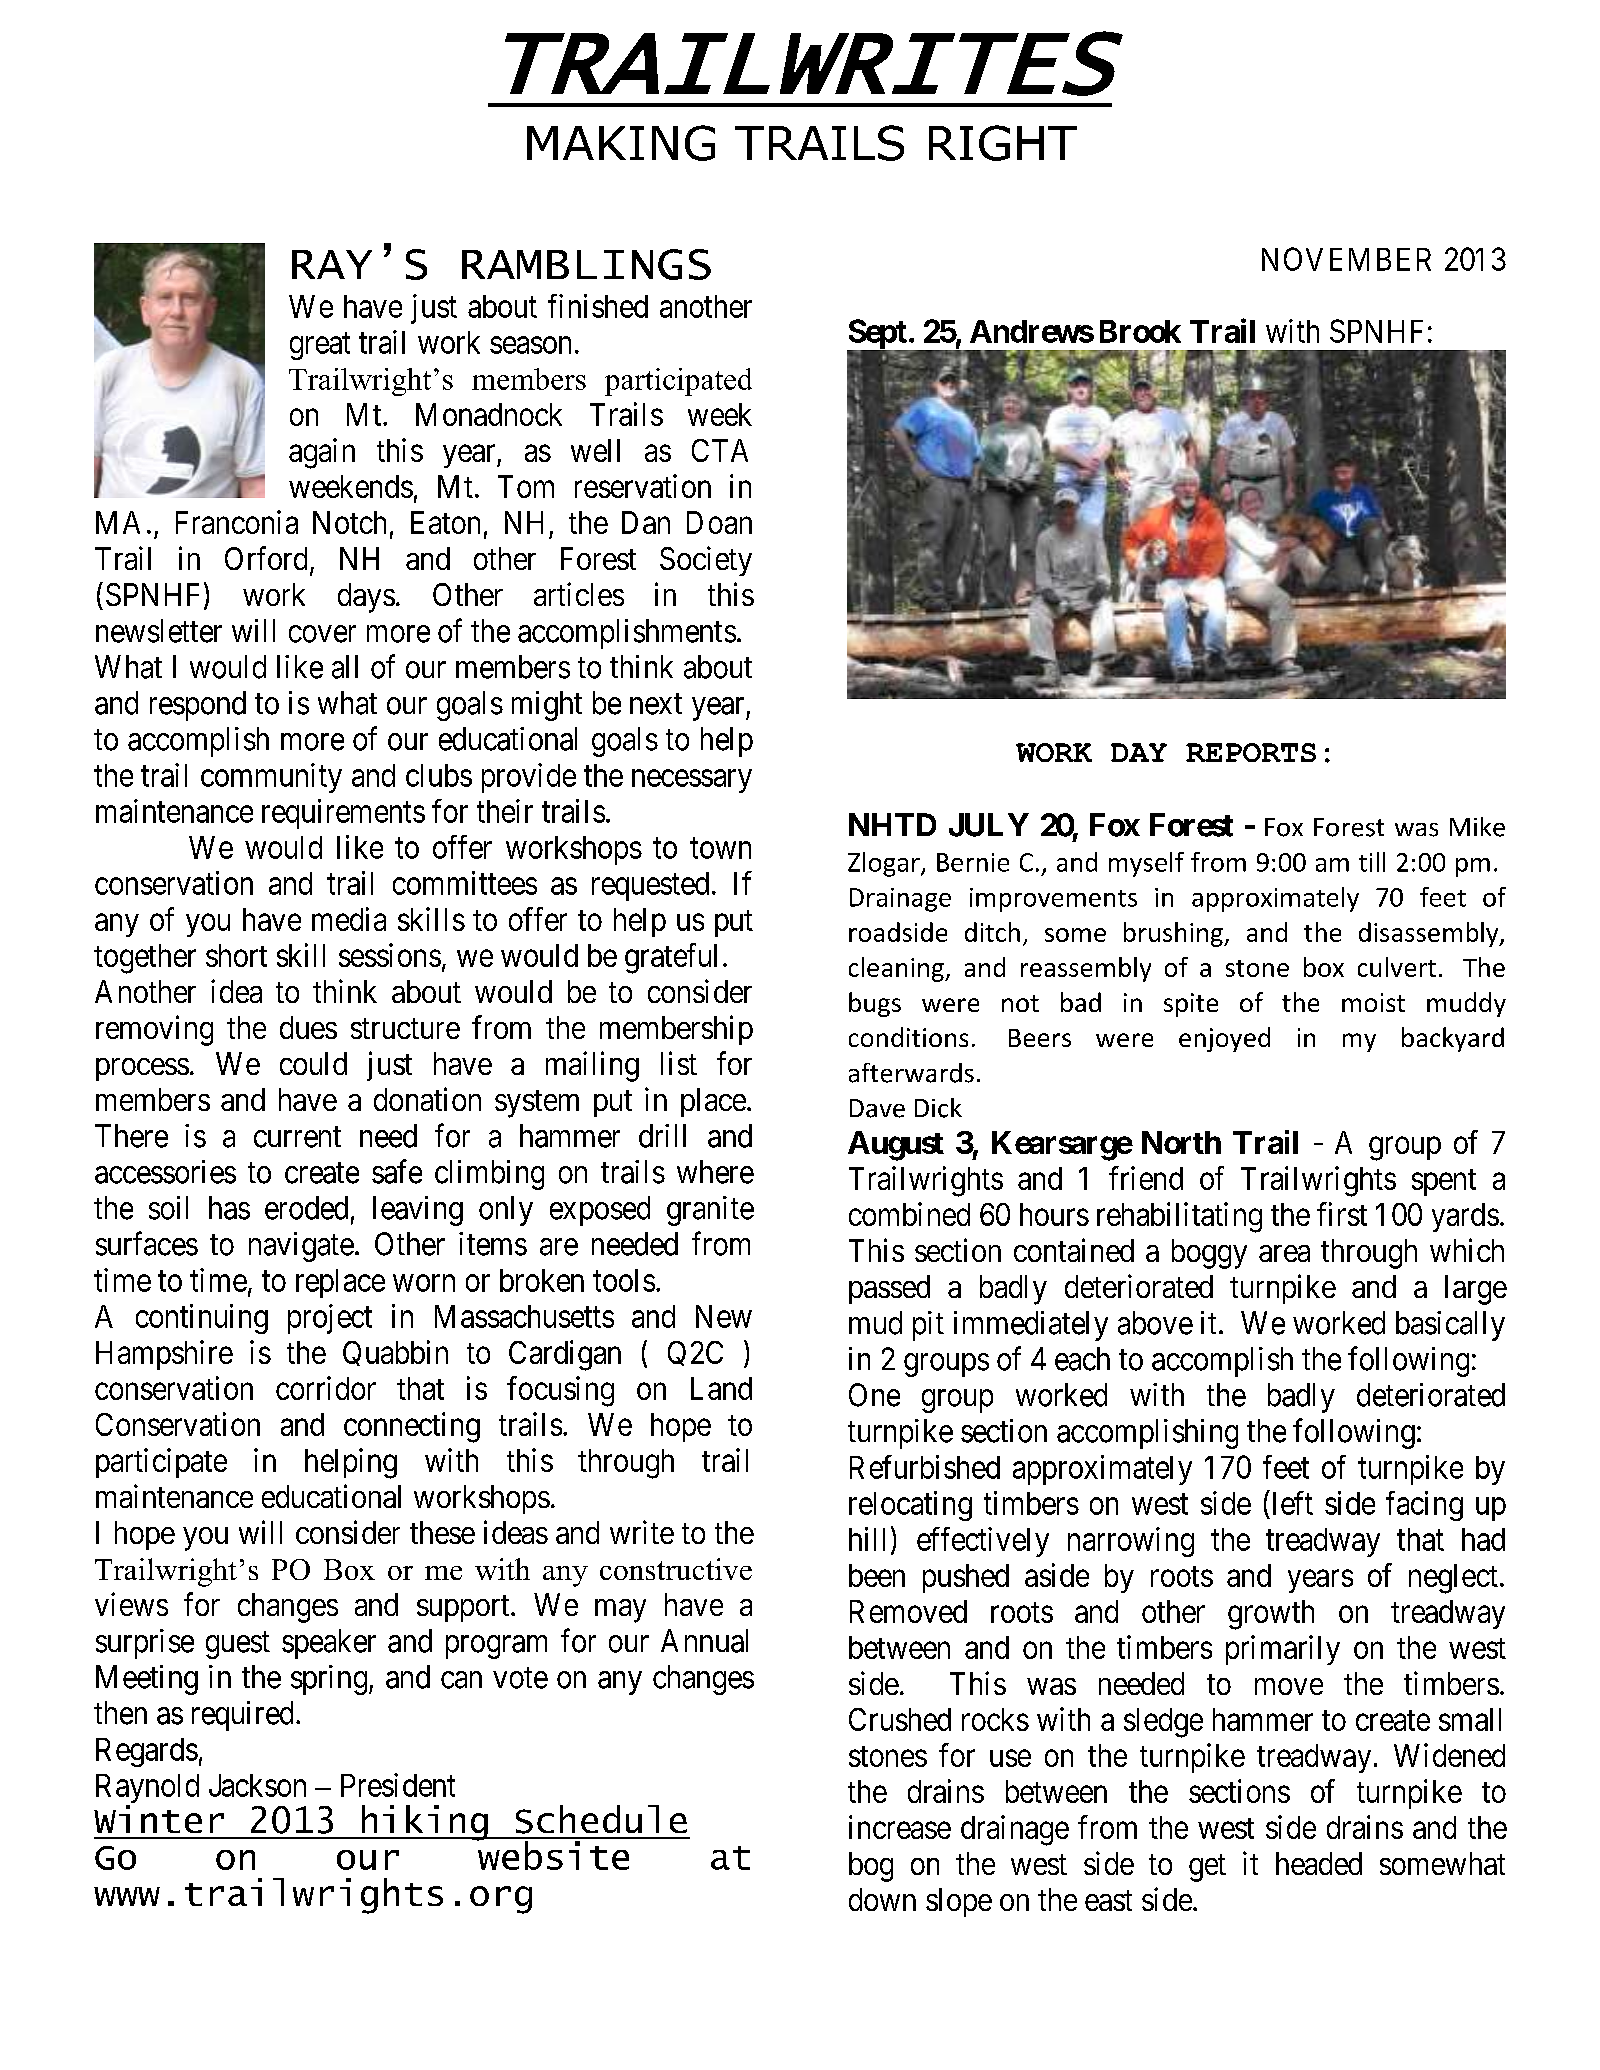 The image size is (1600, 2070). What do you see at coordinates (257, 1785) in the screenshot?
I see `Jackson` at bounding box center [257, 1785].
